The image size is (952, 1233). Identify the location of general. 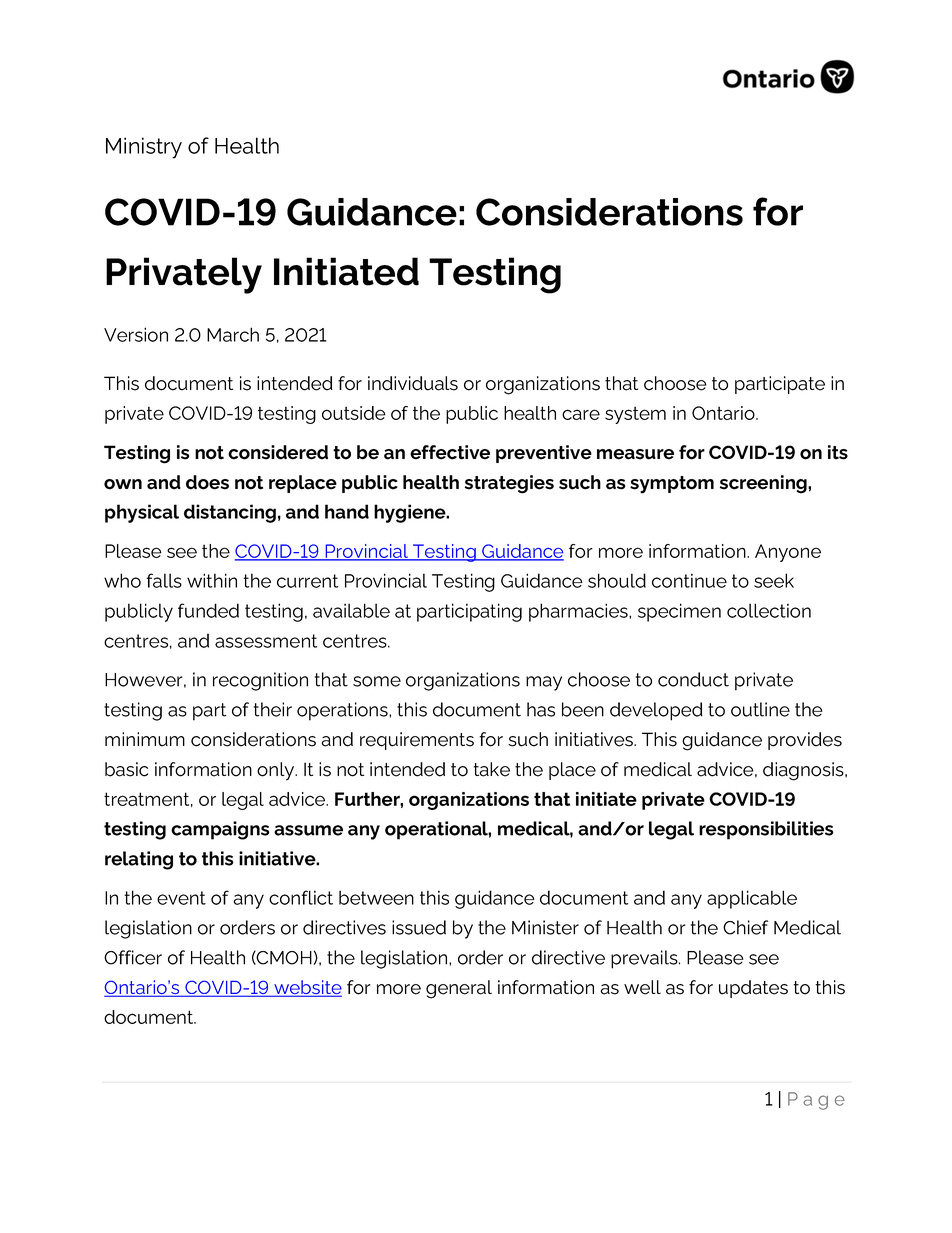
(459, 989).
